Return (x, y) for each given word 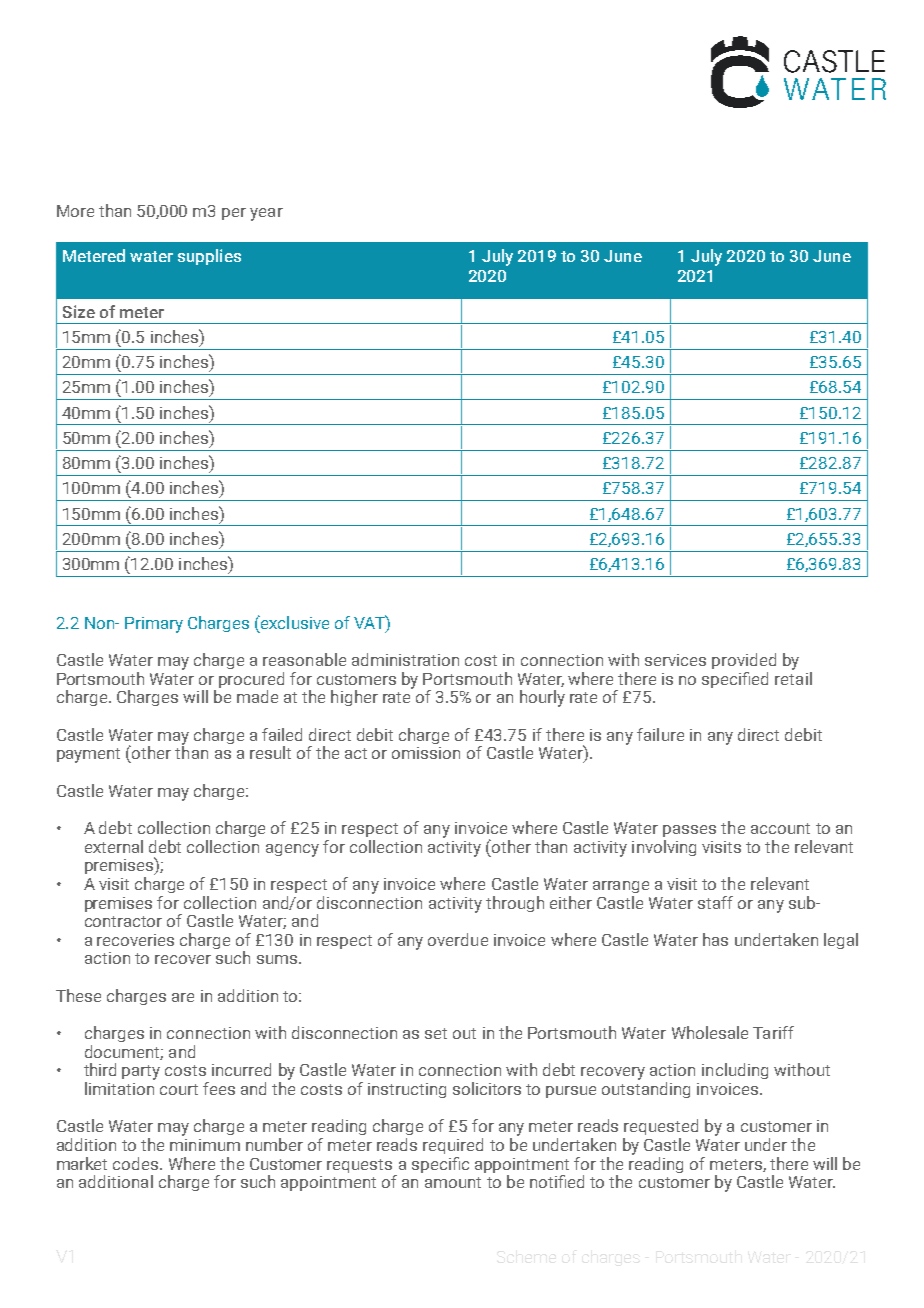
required (453, 1146)
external (114, 846)
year (266, 214)
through (515, 904)
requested (661, 1127)
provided (744, 661)
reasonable (304, 659)
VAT (370, 622)
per (234, 214)
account (780, 828)
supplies (209, 257)
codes (137, 1163)
